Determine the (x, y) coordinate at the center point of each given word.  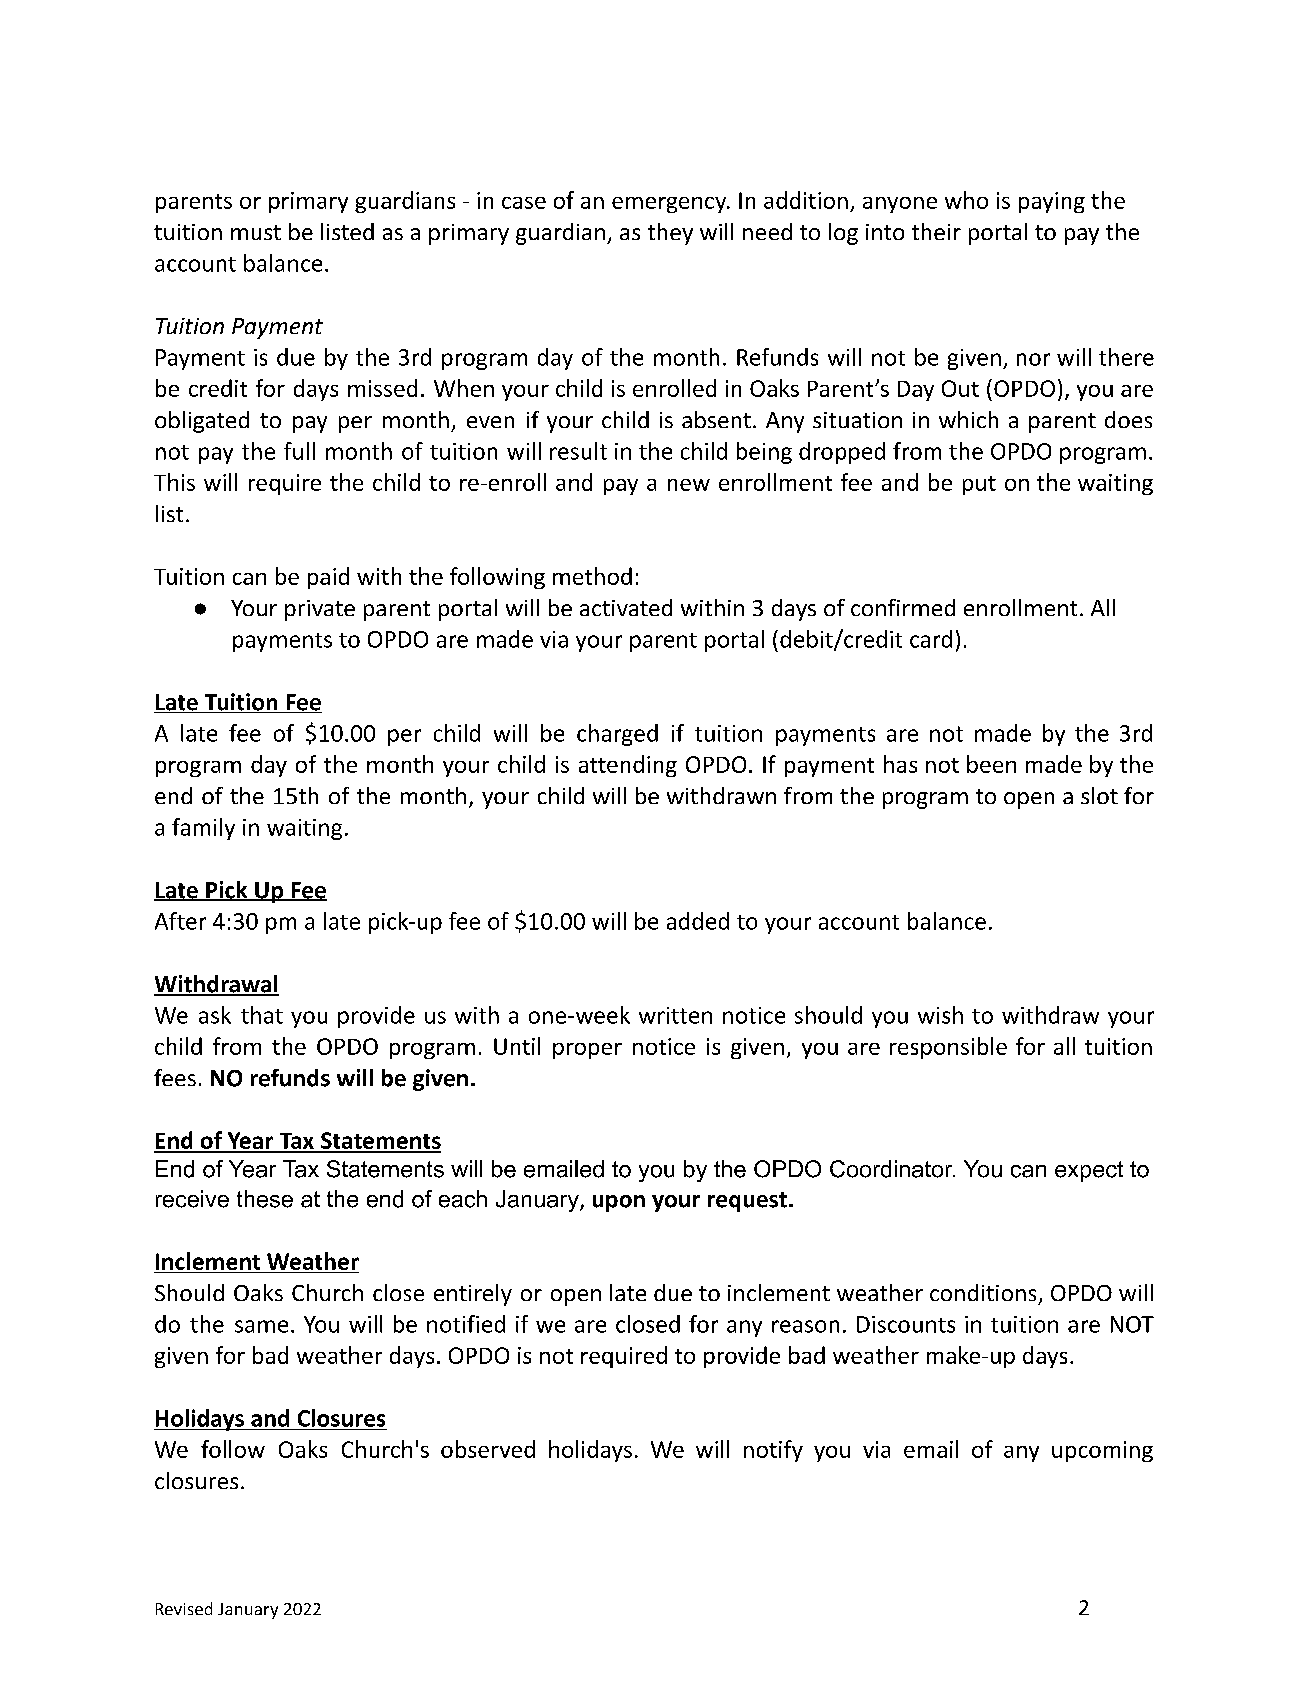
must (256, 232)
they (670, 234)
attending (628, 766)
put (979, 485)
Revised (184, 1608)
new (689, 485)
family (203, 829)
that (262, 1015)
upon (619, 1203)
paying (1052, 202)
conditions (983, 1292)
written (675, 1015)
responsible (948, 1048)
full (299, 451)
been (991, 764)
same (261, 1326)
